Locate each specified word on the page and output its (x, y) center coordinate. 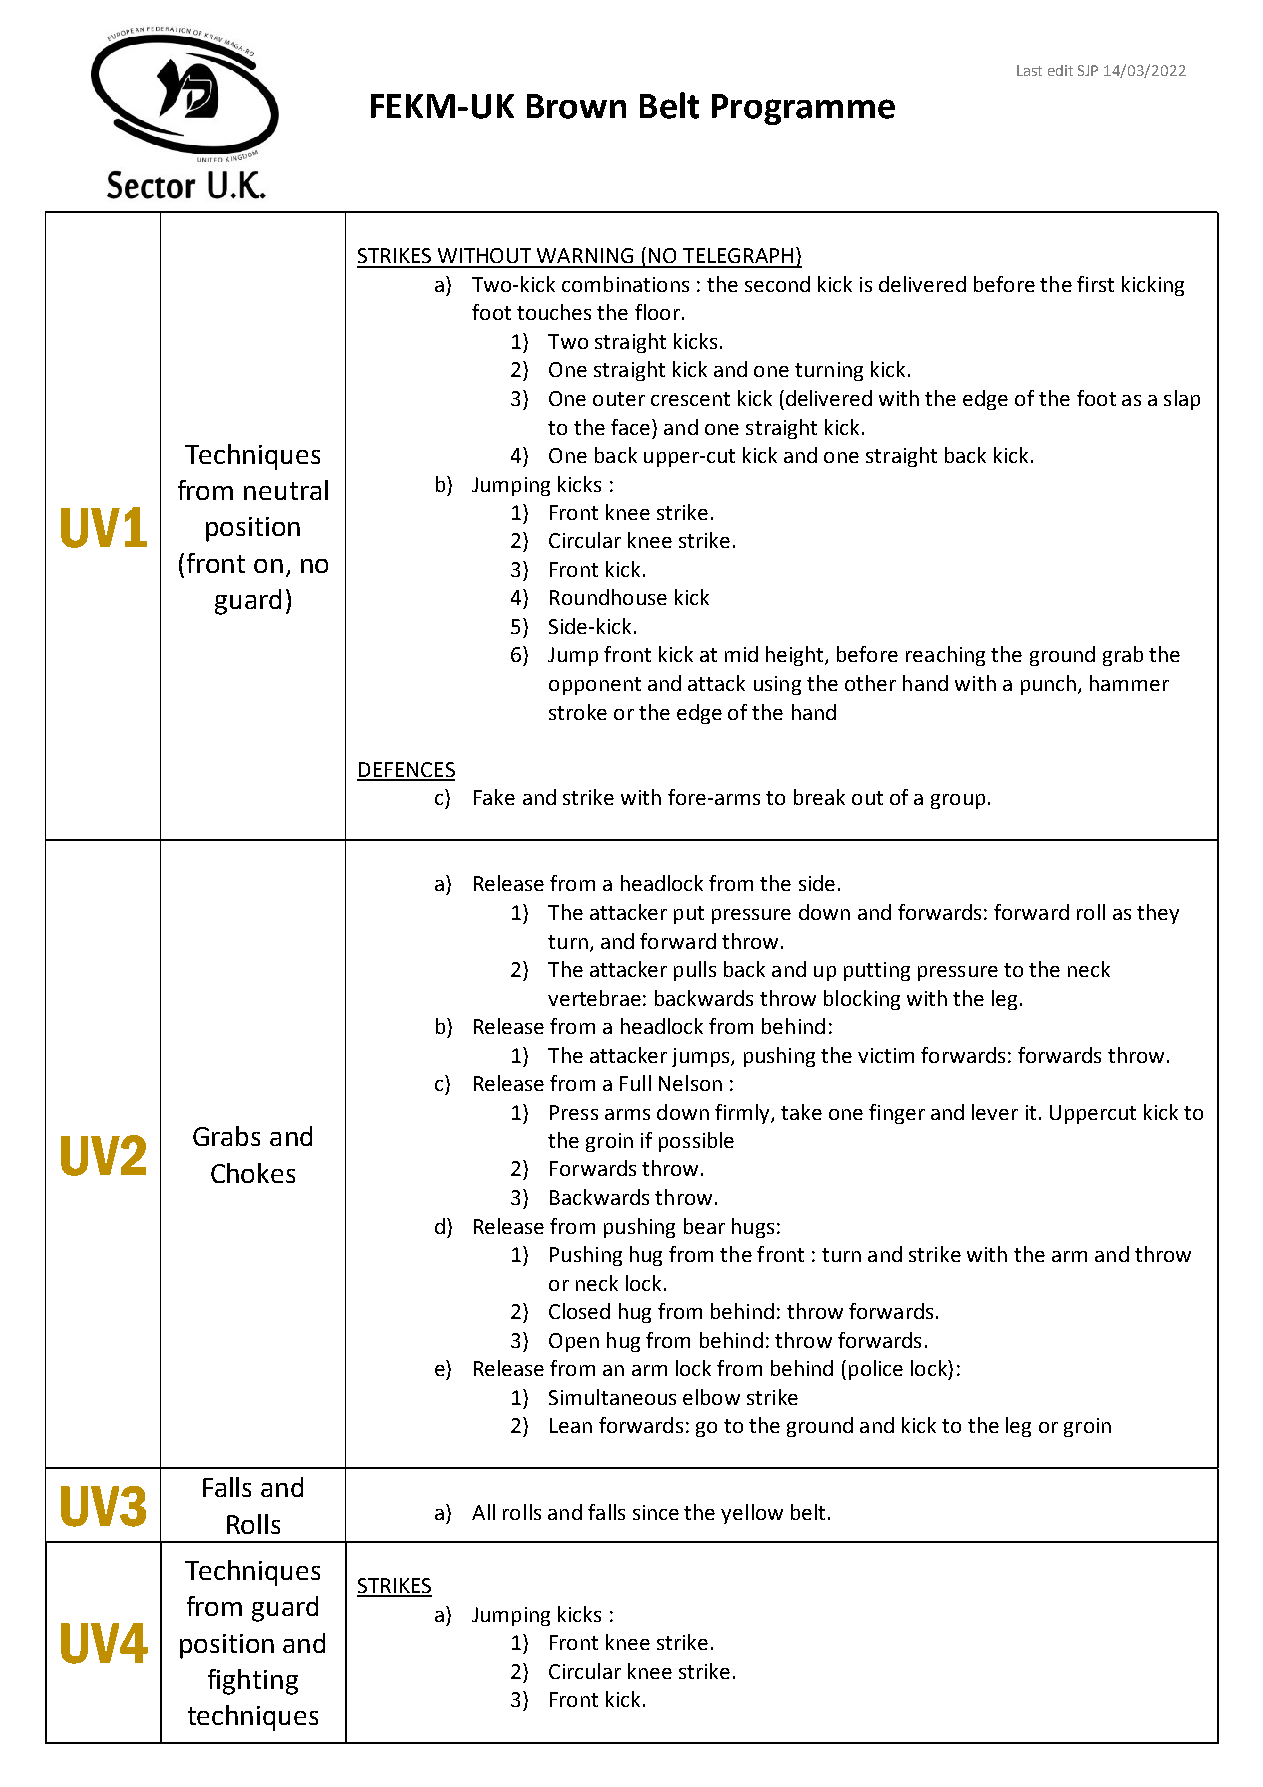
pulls (695, 971)
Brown (576, 106)
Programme (803, 109)
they (1158, 914)
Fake (494, 797)
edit (1060, 70)
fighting (253, 1682)
